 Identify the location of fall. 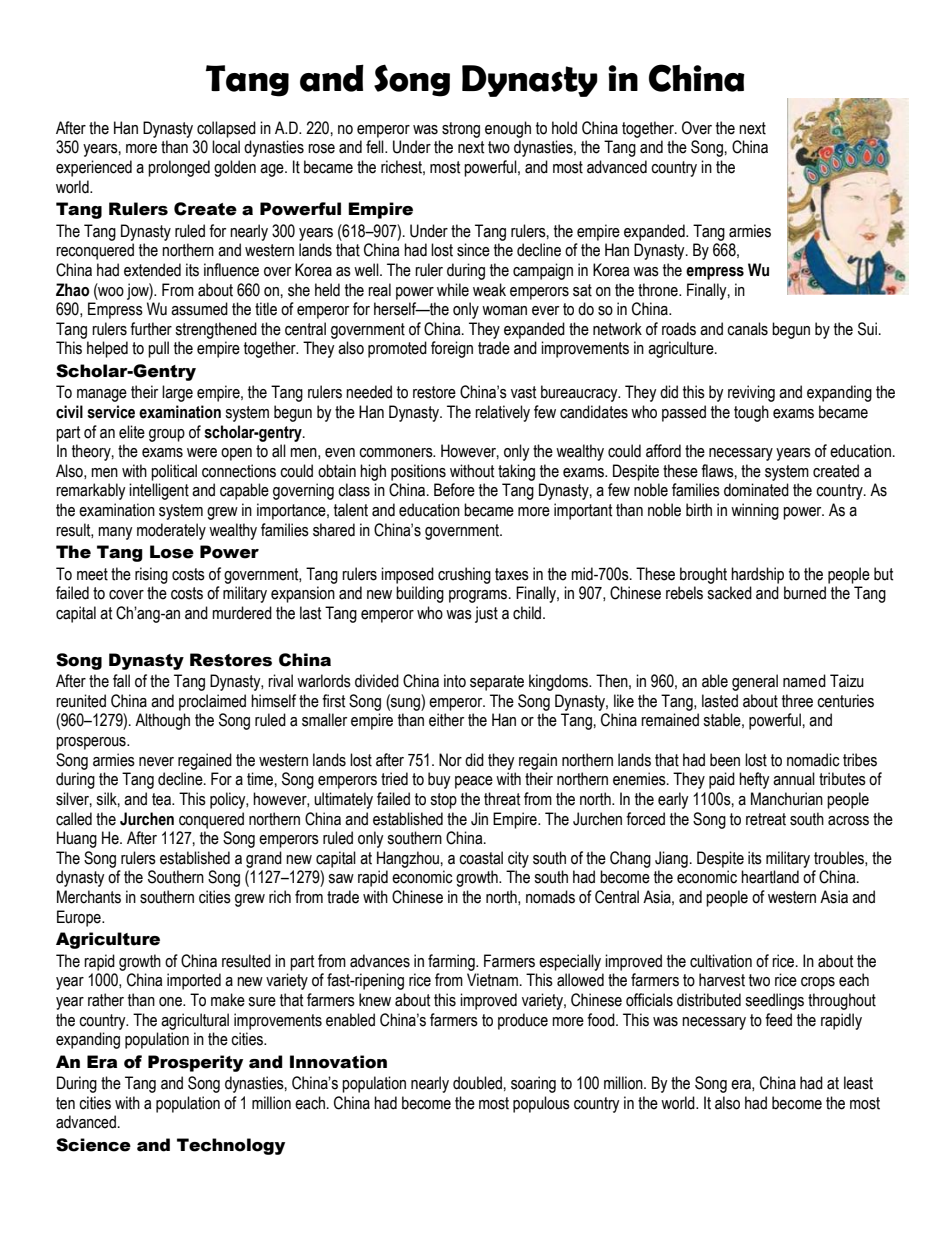
(121, 681).
